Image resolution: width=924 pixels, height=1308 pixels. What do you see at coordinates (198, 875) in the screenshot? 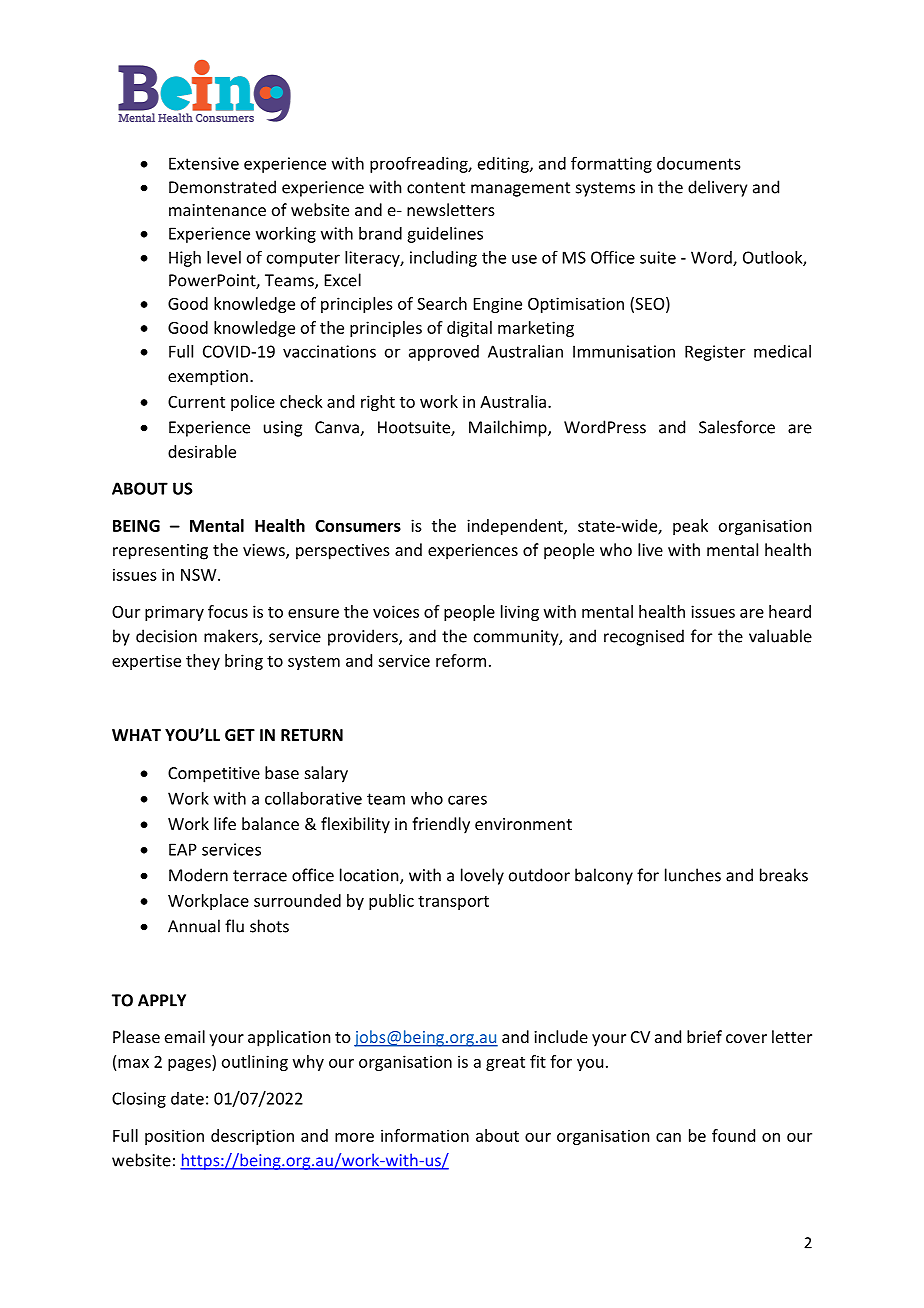
I see `Modern` at bounding box center [198, 875].
